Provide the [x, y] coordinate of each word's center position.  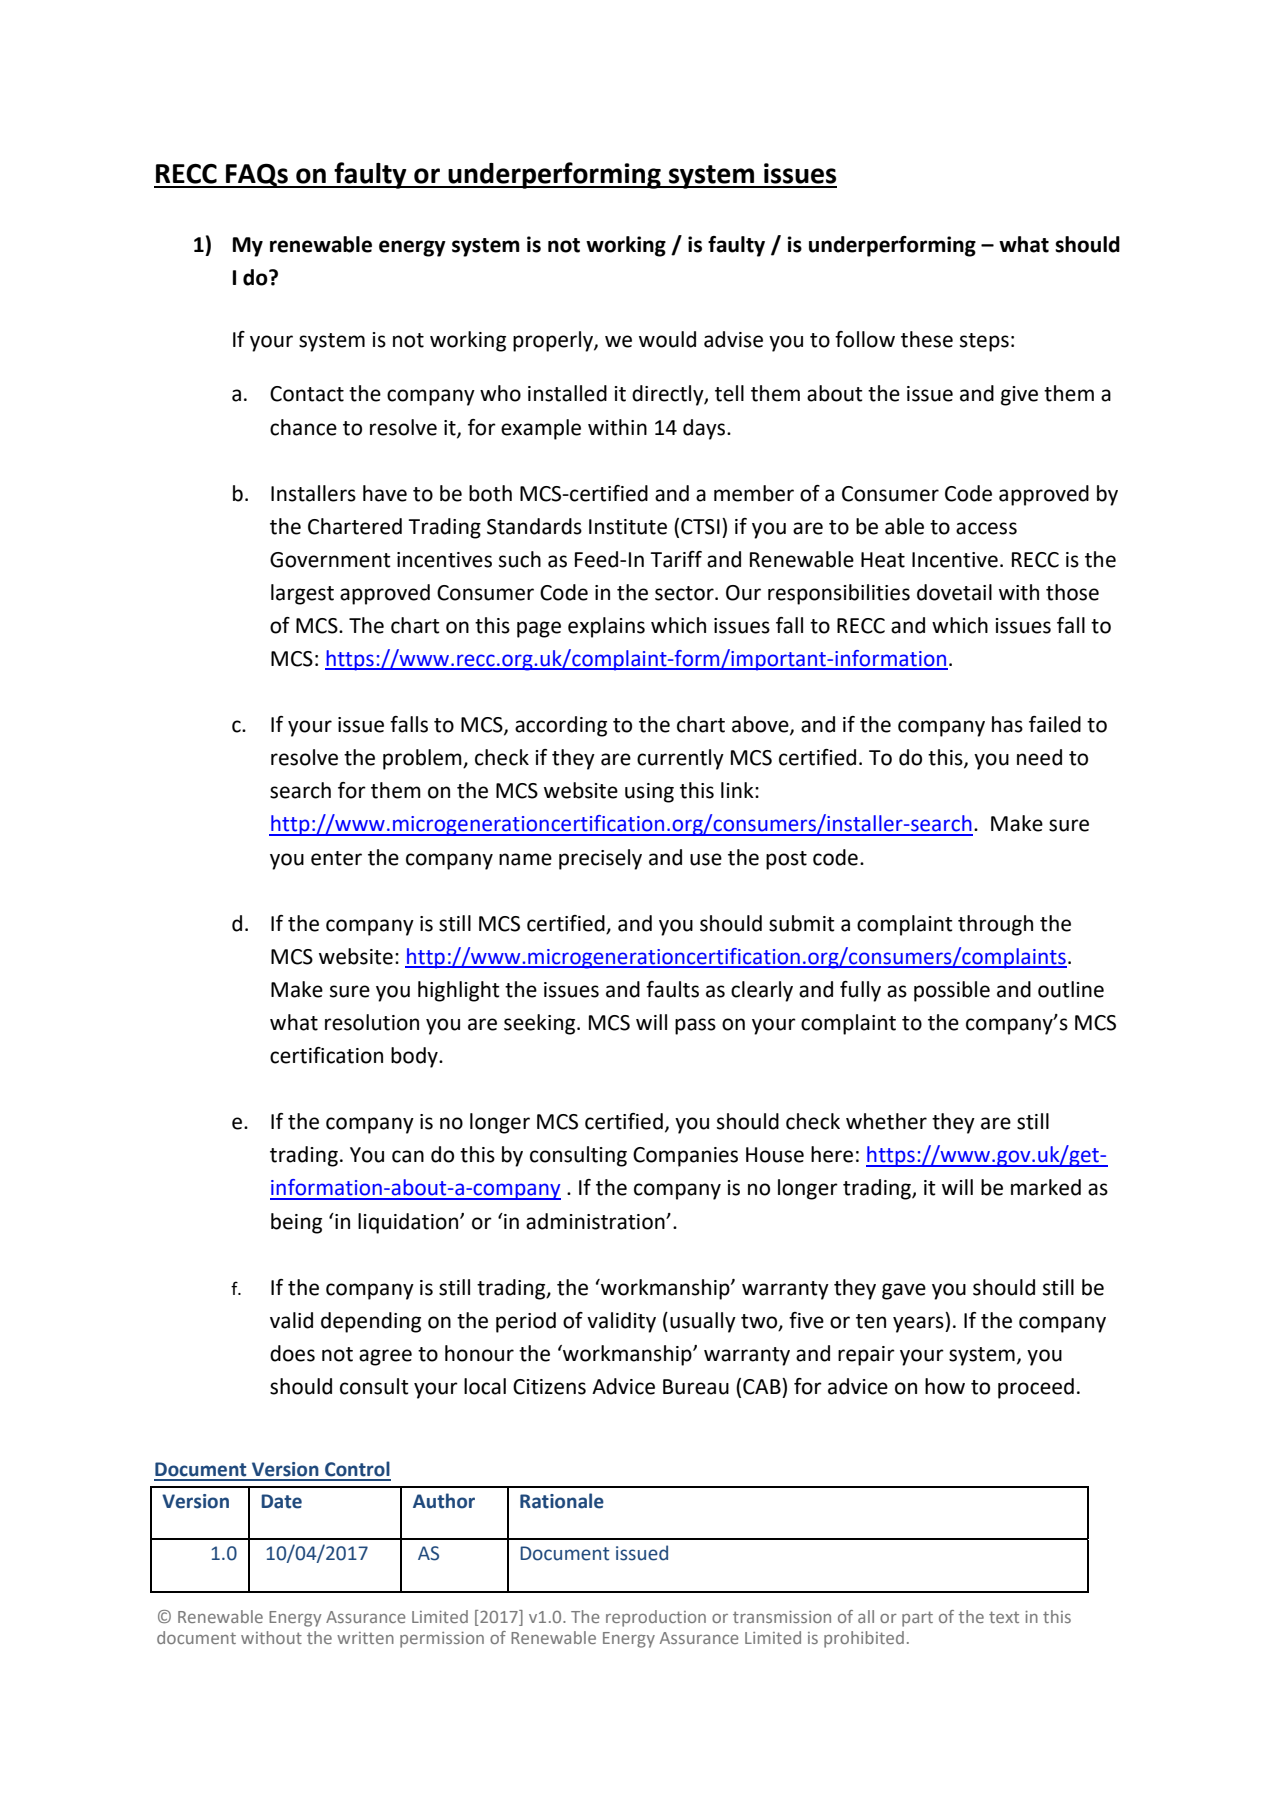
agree [385, 1357]
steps [984, 342]
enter [336, 858]
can [408, 1156]
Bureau [696, 1387]
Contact [307, 394]
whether [886, 1121]
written [365, 1638]
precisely [600, 859]
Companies [685, 1157]
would [667, 339]
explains [606, 627]
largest [302, 594]
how [945, 1386]
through [995, 925]
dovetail [954, 592]
